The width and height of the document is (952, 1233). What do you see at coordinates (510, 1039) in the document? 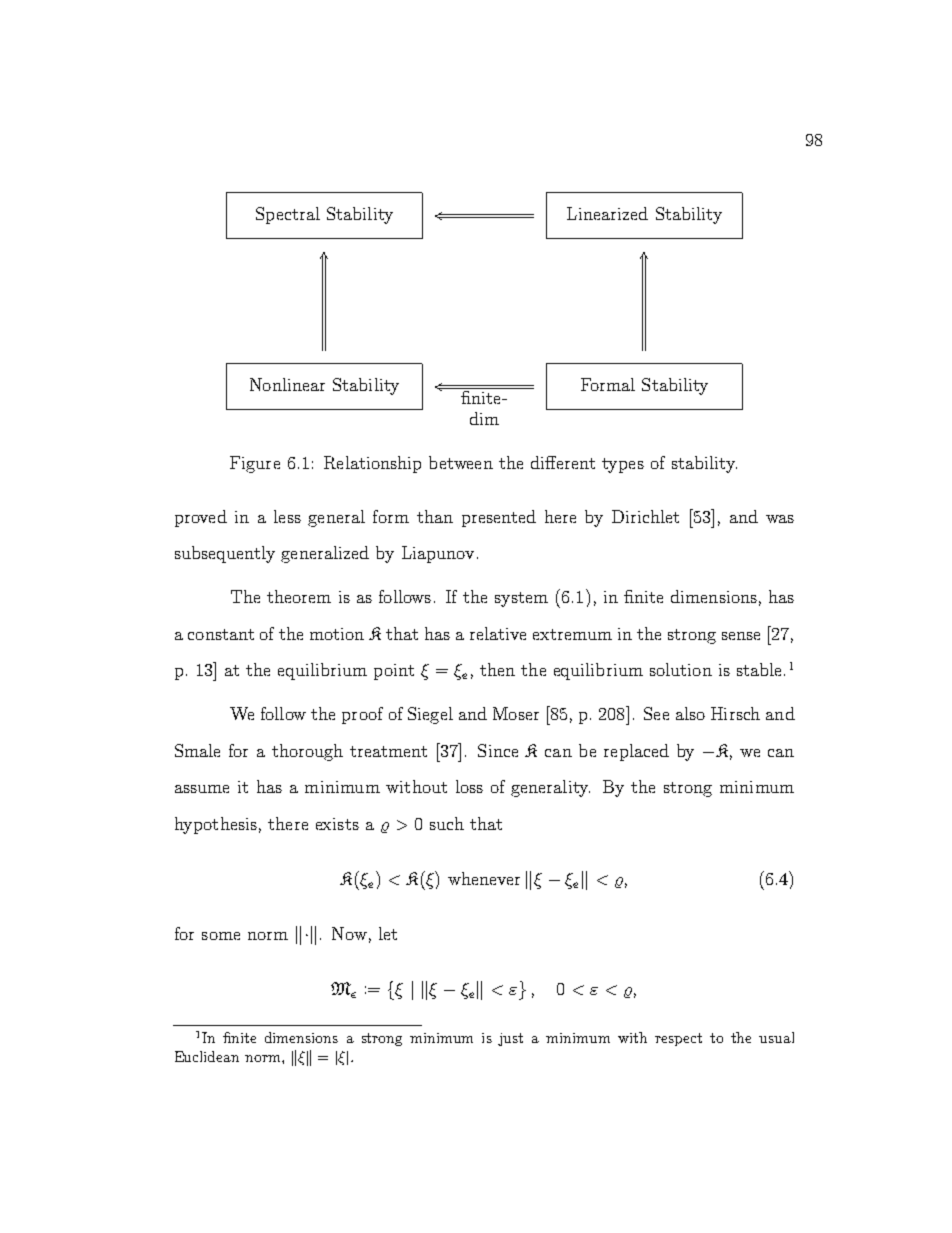
I see `just` at bounding box center [510, 1039].
